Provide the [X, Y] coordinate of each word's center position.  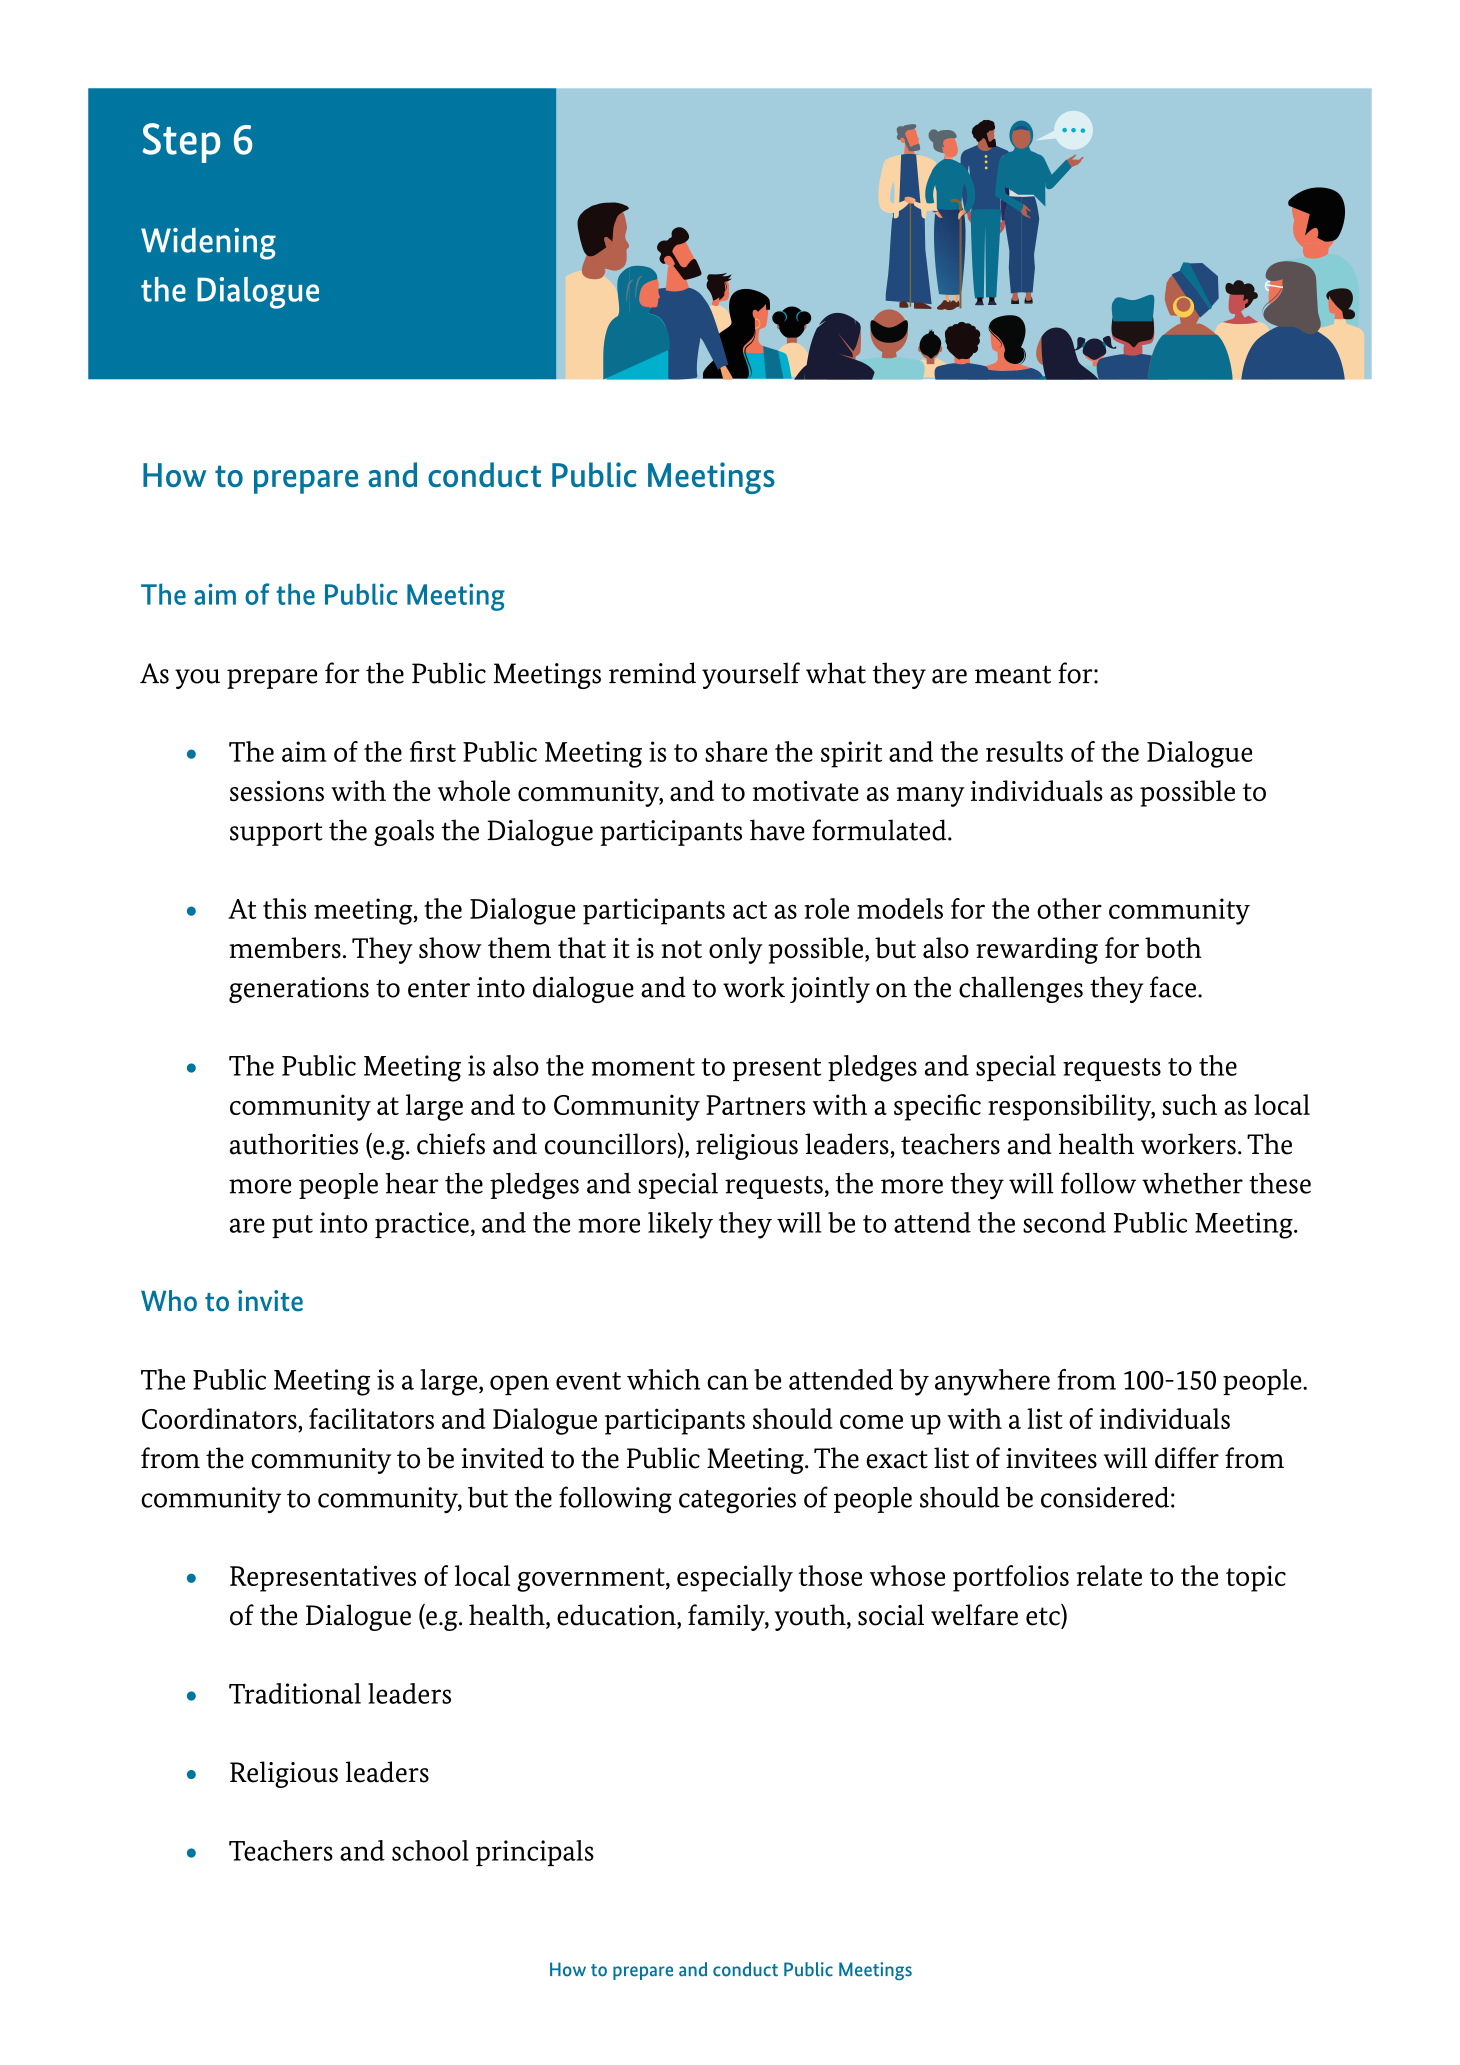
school [430, 1850]
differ [1187, 1458]
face [1173, 987]
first [433, 751]
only [735, 950]
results [1024, 751]
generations [299, 990]
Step [181, 143]
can [727, 1382]
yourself [751, 675]
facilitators [371, 1418]
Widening [208, 244]
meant [1013, 675]
